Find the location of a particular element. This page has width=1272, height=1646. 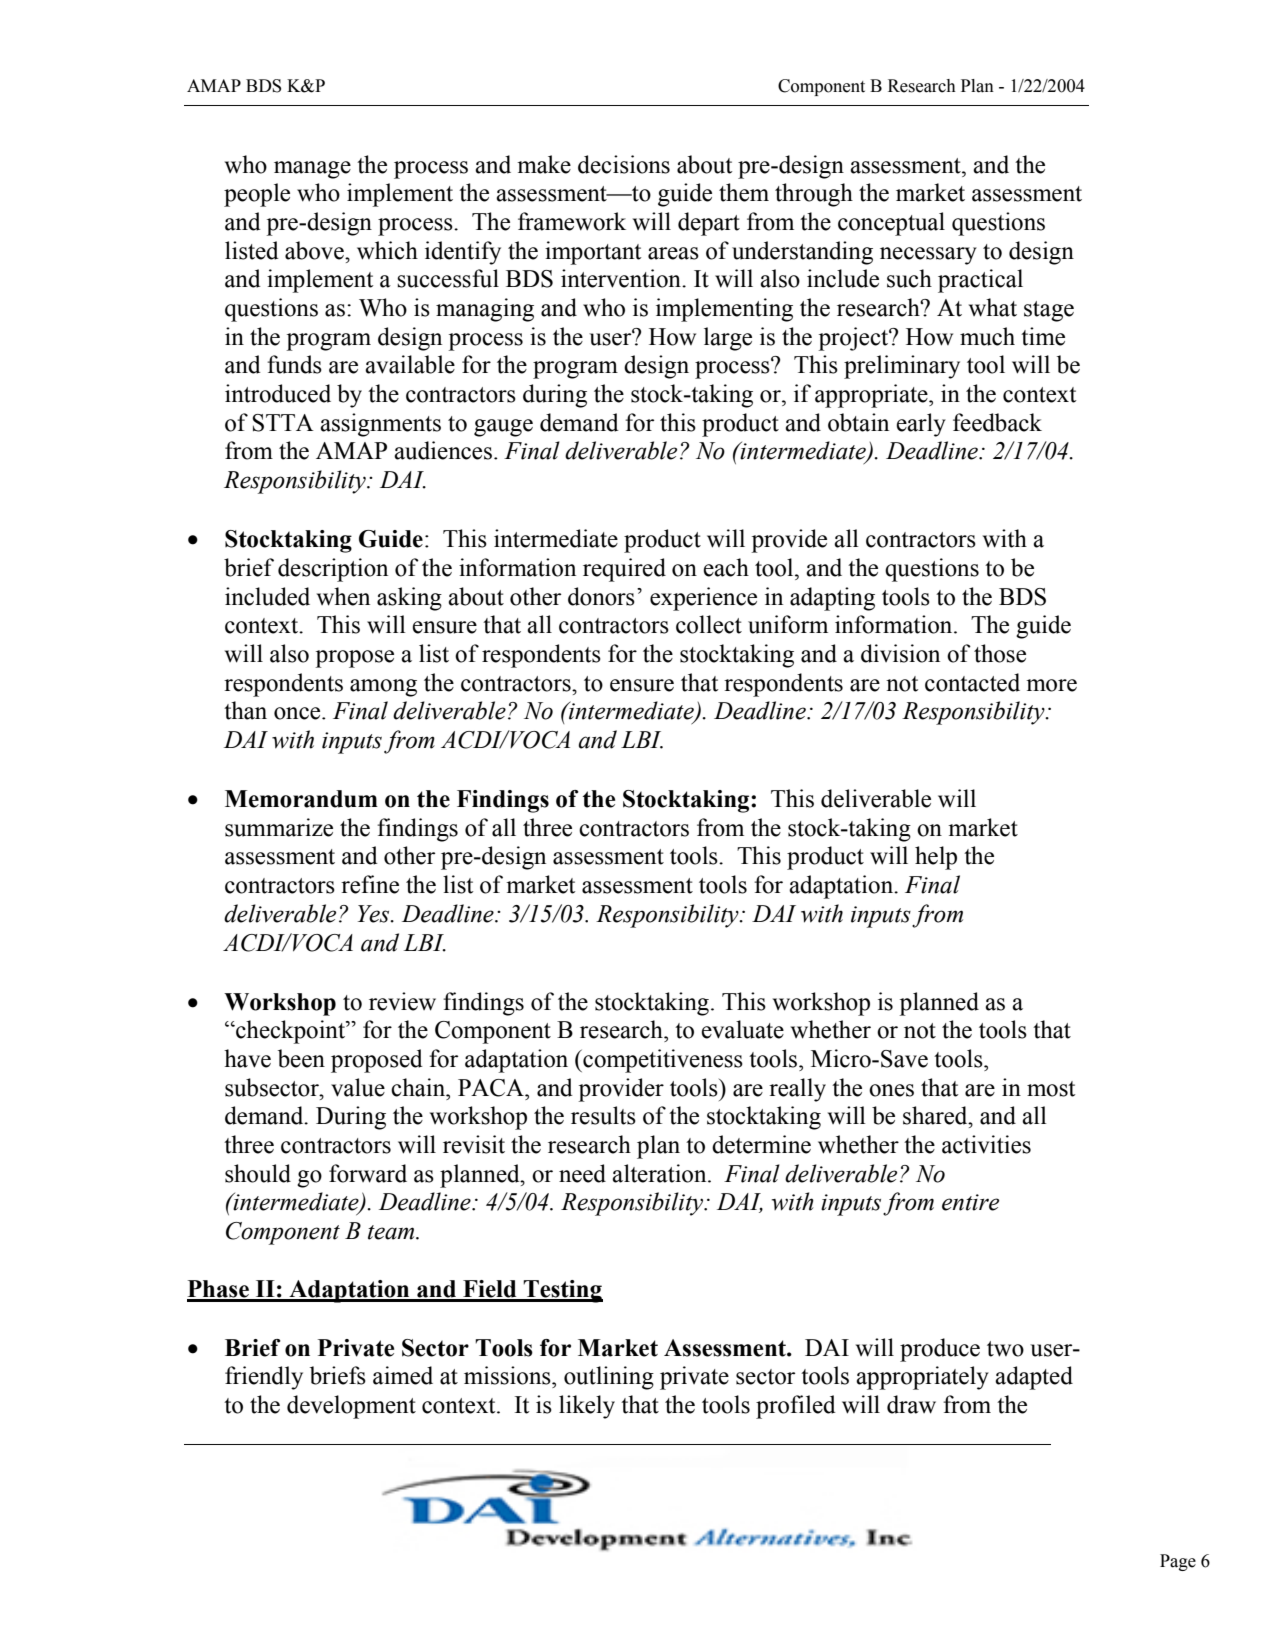

collect is located at coordinates (709, 624).
